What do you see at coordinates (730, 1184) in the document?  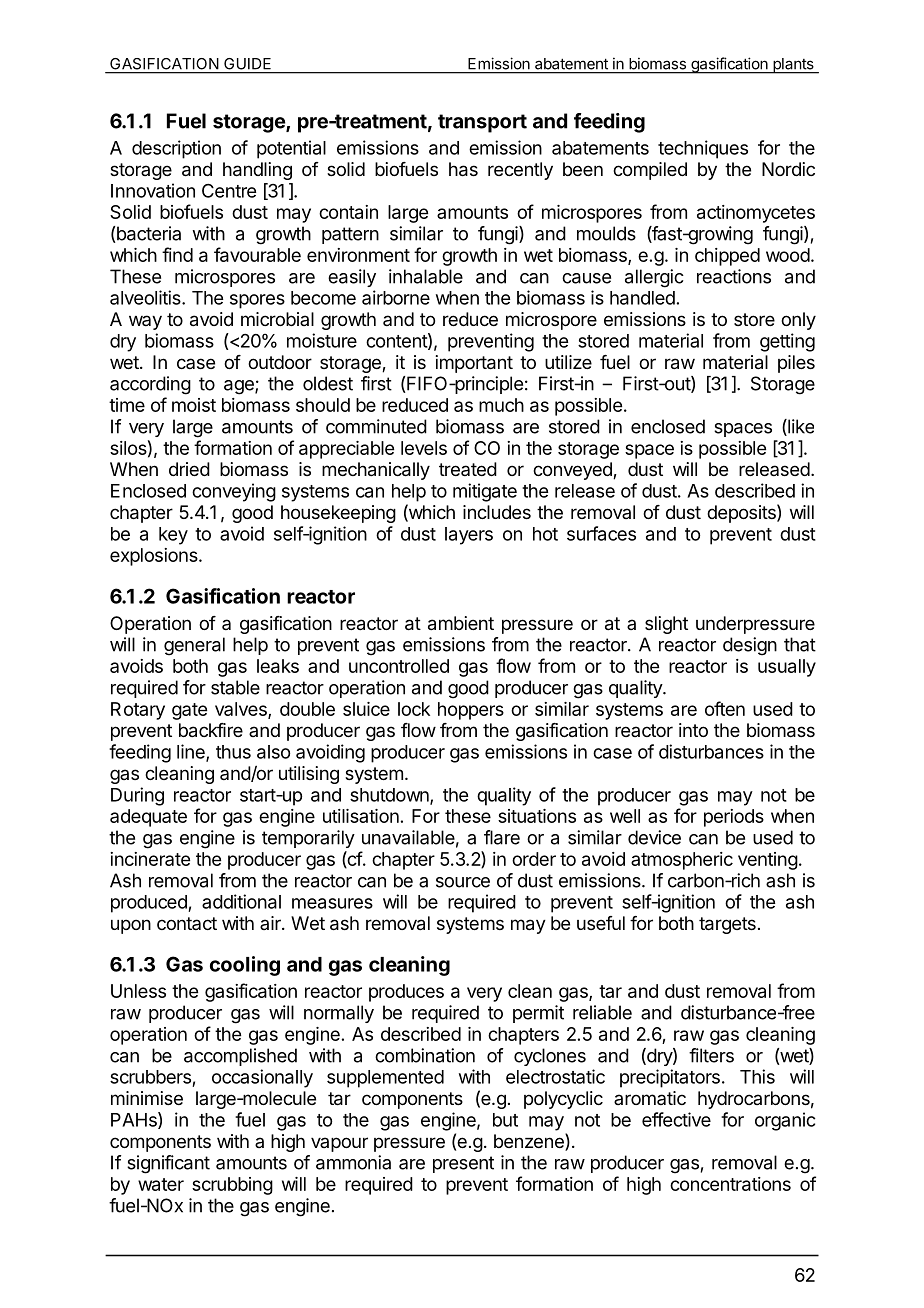 I see `concentrations` at bounding box center [730, 1184].
